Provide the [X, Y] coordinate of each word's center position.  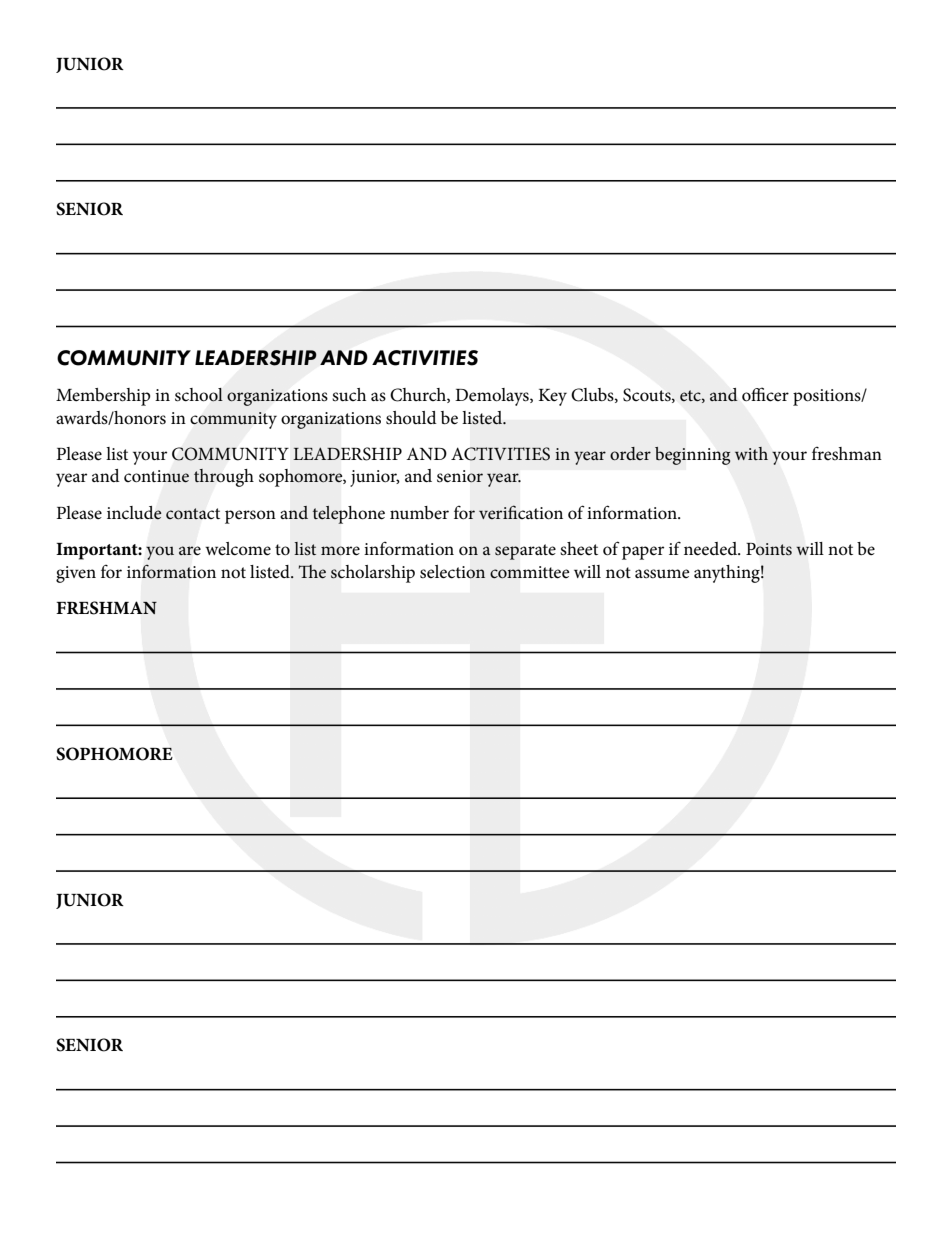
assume [662, 574]
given [76, 574]
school [199, 395]
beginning [692, 456]
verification [521, 512]
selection [452, 572]
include [134, 513]
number [419, 512]
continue [156, 476]
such [349, 394]
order [630, 453]
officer [765, 394]
